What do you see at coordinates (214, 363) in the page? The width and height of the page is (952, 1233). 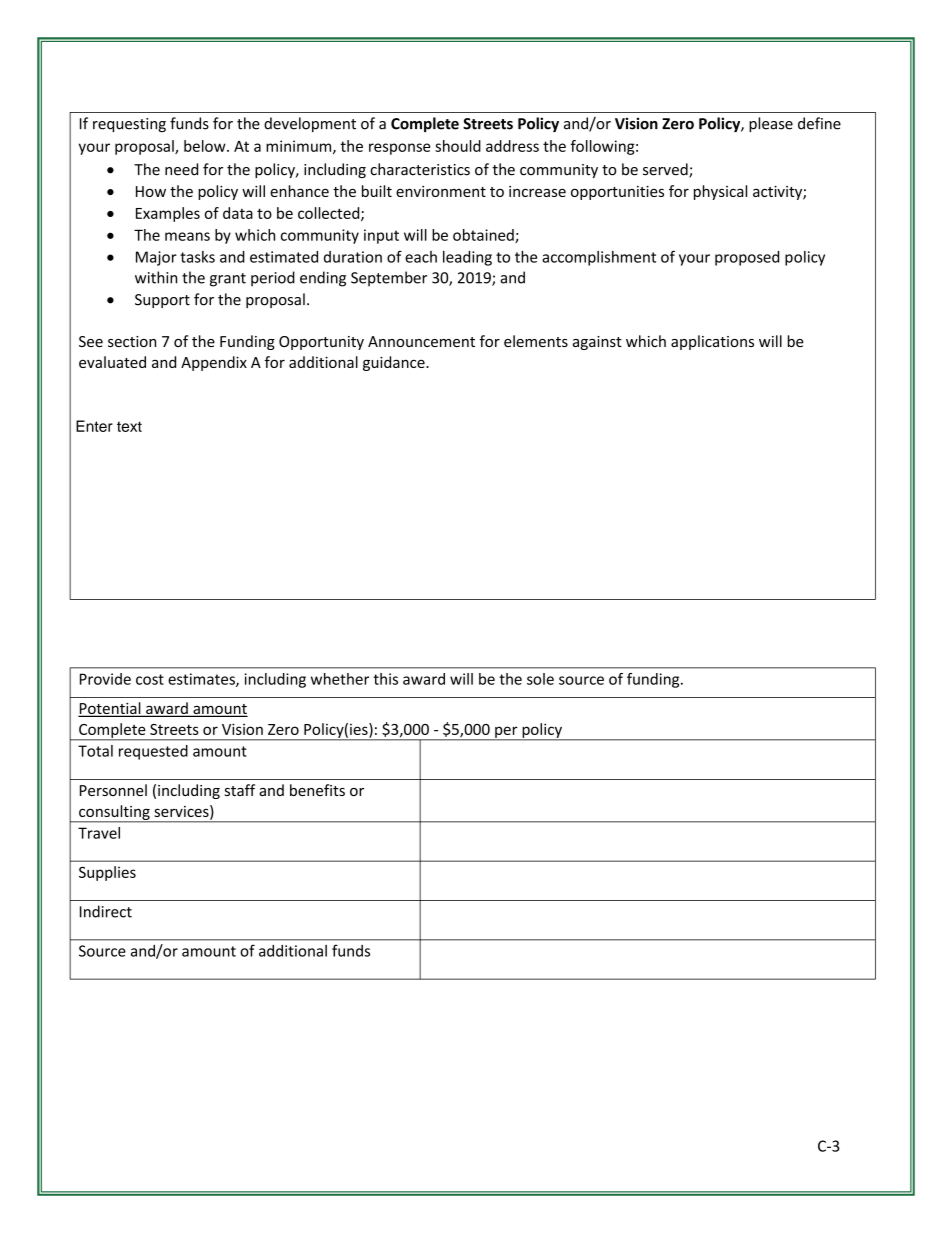 I see `Appendix` at bounding box center [214, 363].
